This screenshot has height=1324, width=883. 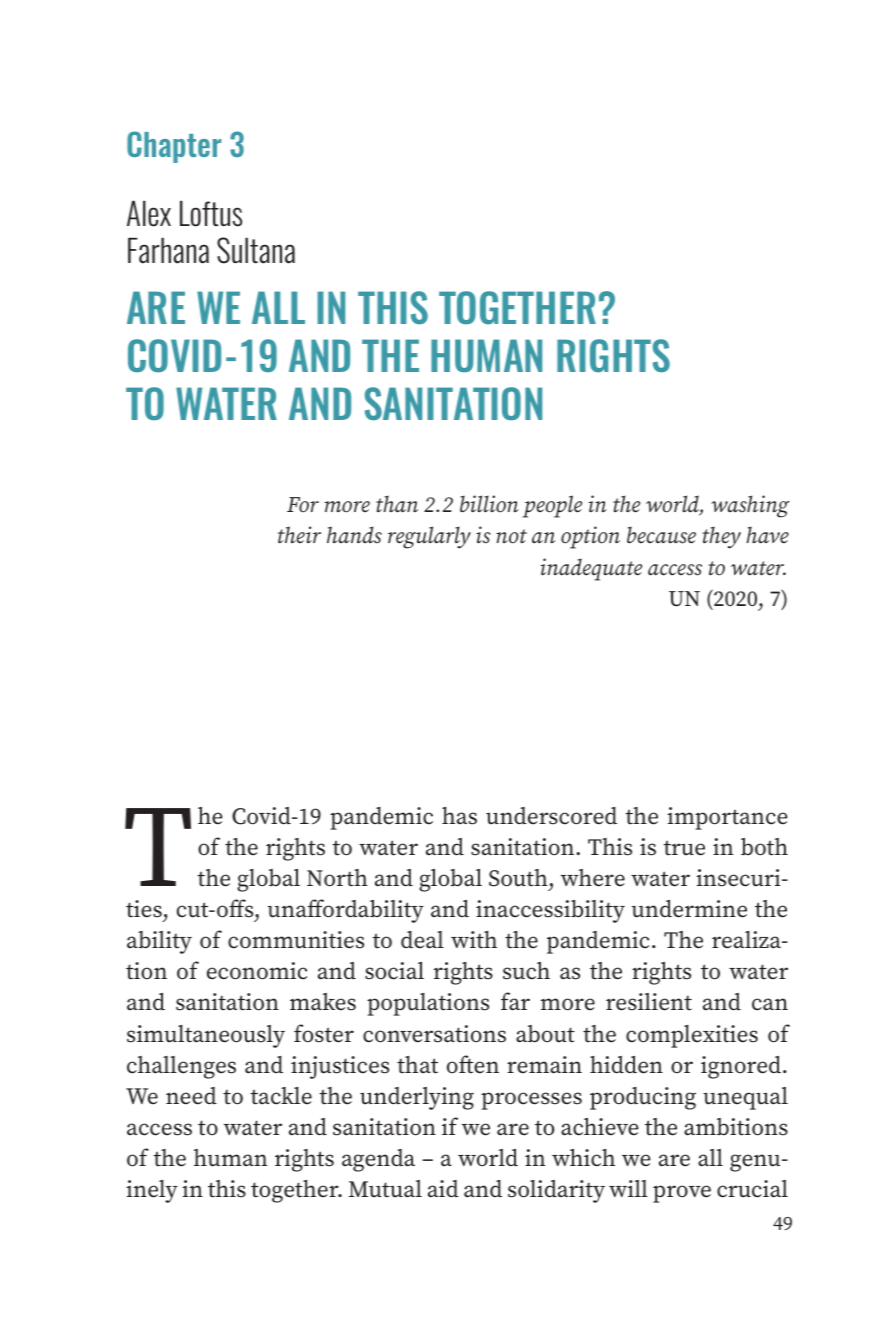 What do you see at coordinates (211, 214) in the screenshot?
I see `Loftus` at bounding box center [211, 214].
